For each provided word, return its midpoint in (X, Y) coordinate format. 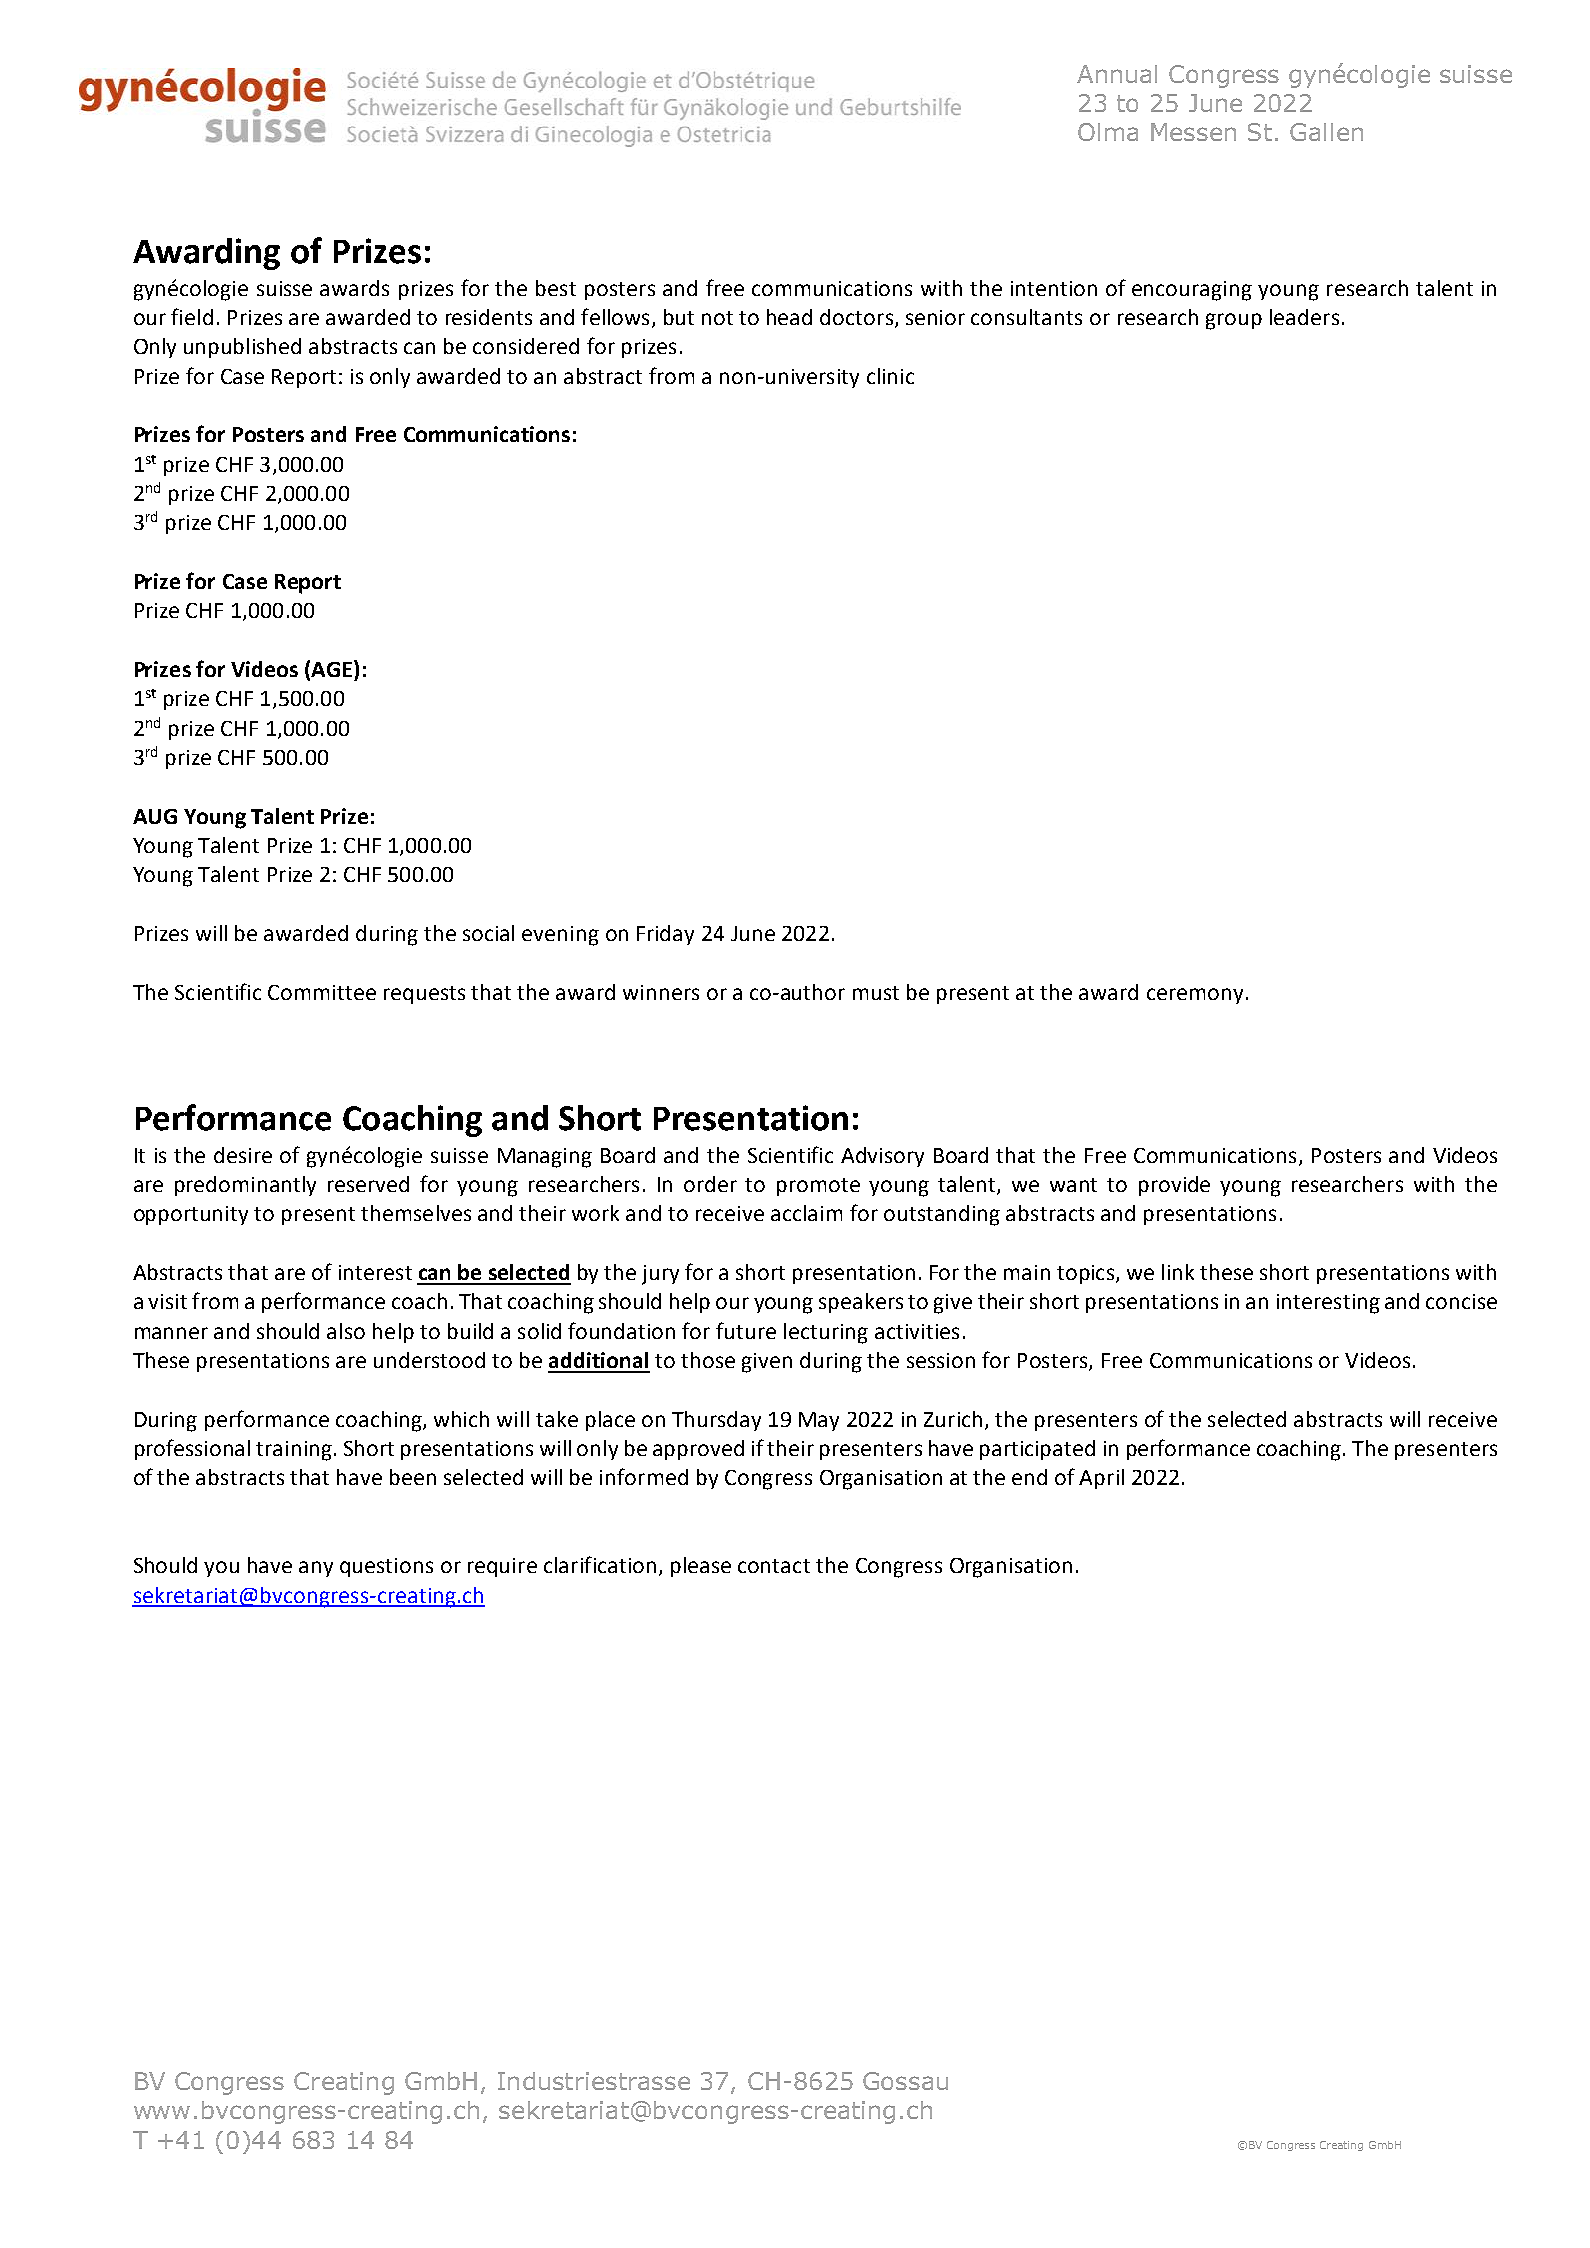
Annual (1117, 74)
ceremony (1195, 996)
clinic (890, 376)
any (316, 1569)
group (1234, 321)
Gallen (1326, 132)
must (876, 993)
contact (774, 1566)
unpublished (242, 348)
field (192, 316)
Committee (322, 992)
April (1101, 1479)
